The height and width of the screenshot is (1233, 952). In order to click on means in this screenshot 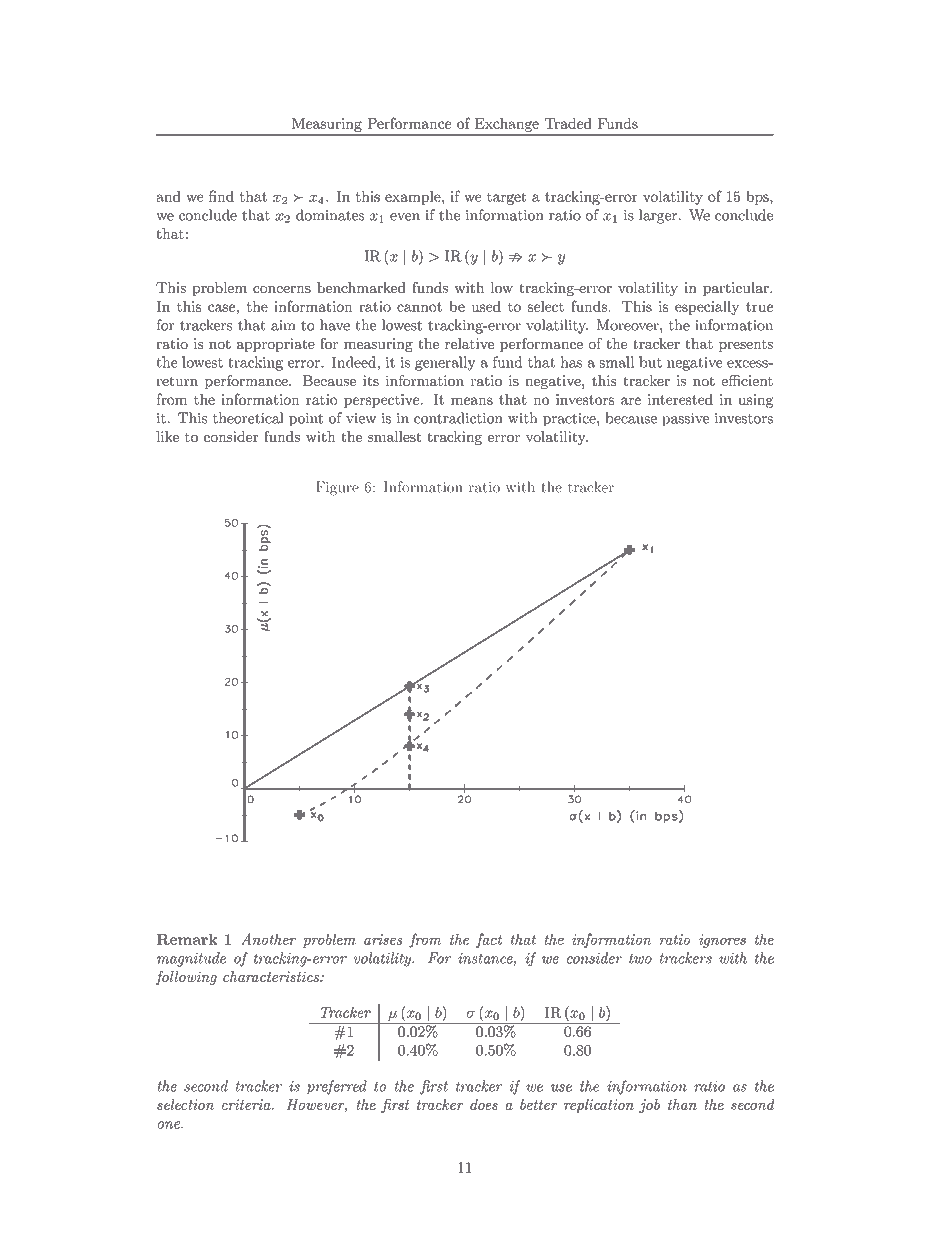, I will do `click(472, 401)`.
